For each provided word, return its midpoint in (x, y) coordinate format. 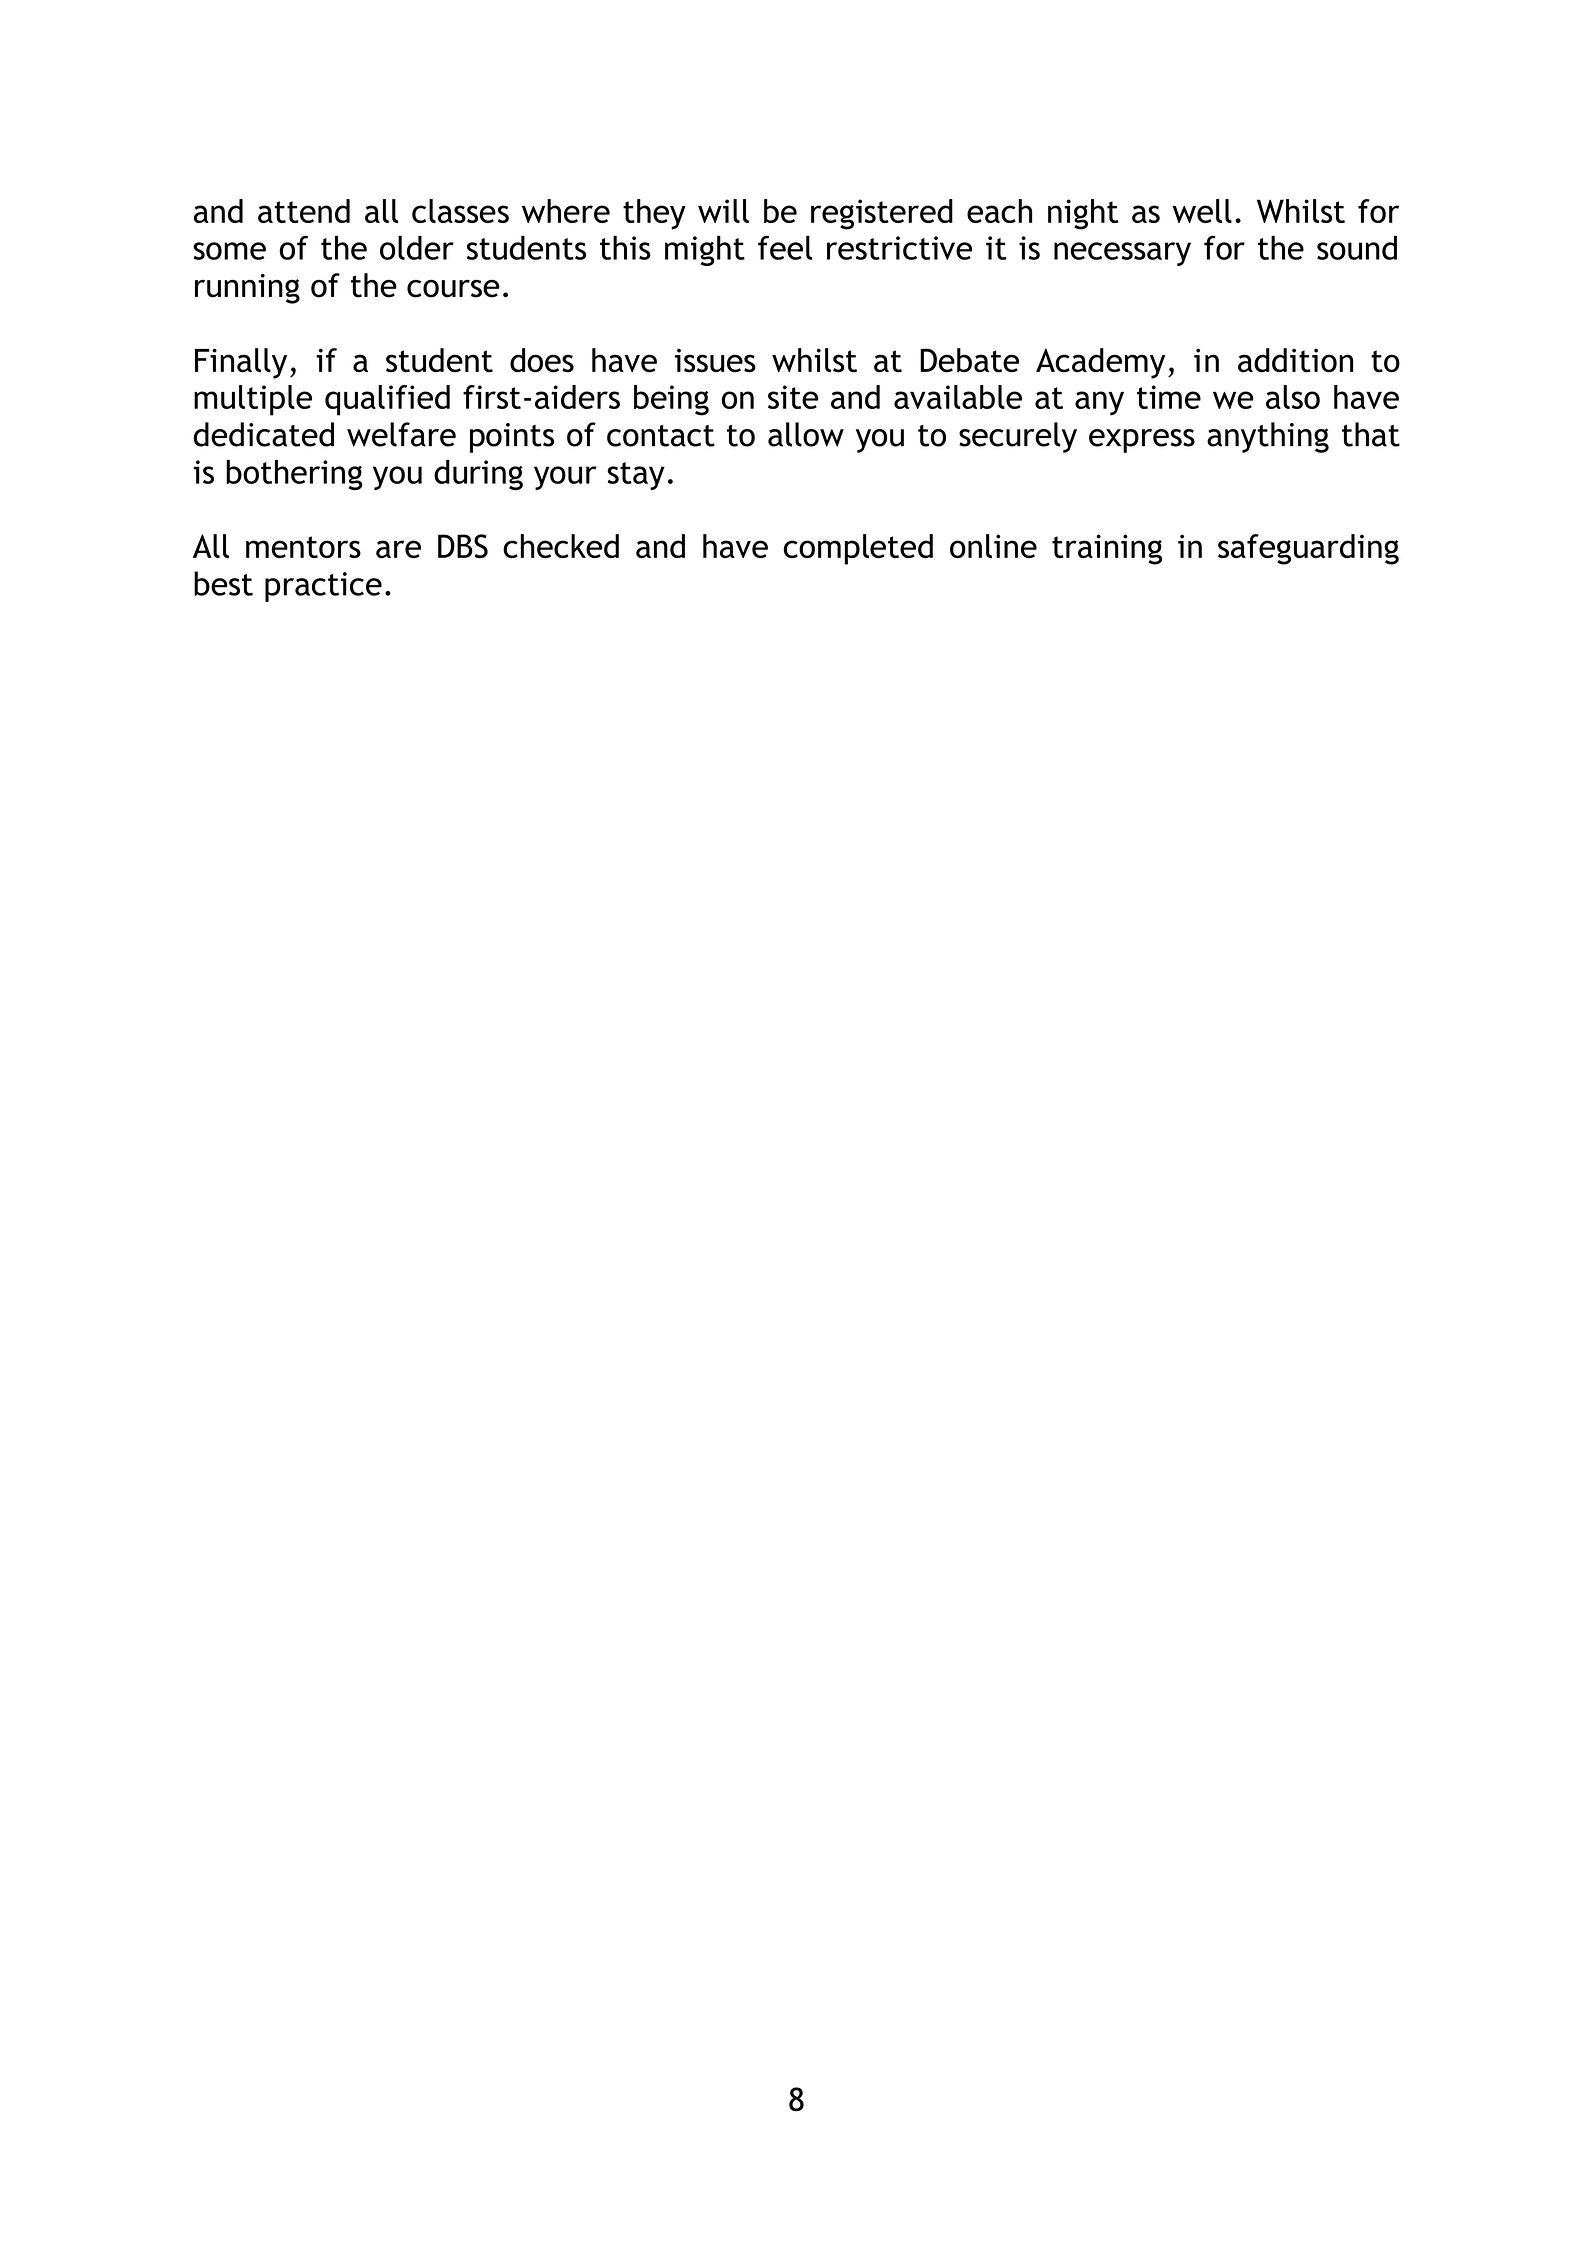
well (1202, 211)
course (453, 289)
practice (323, 587)
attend (304, 211)
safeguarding (1308, 549)
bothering (294, 475)
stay (636, 476)
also (1293, 397)
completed (858, 549)
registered (882, 214)
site (793, 397)
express (1142, 441)
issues (715, 360)
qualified (387, 400)
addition (1295, 360)
